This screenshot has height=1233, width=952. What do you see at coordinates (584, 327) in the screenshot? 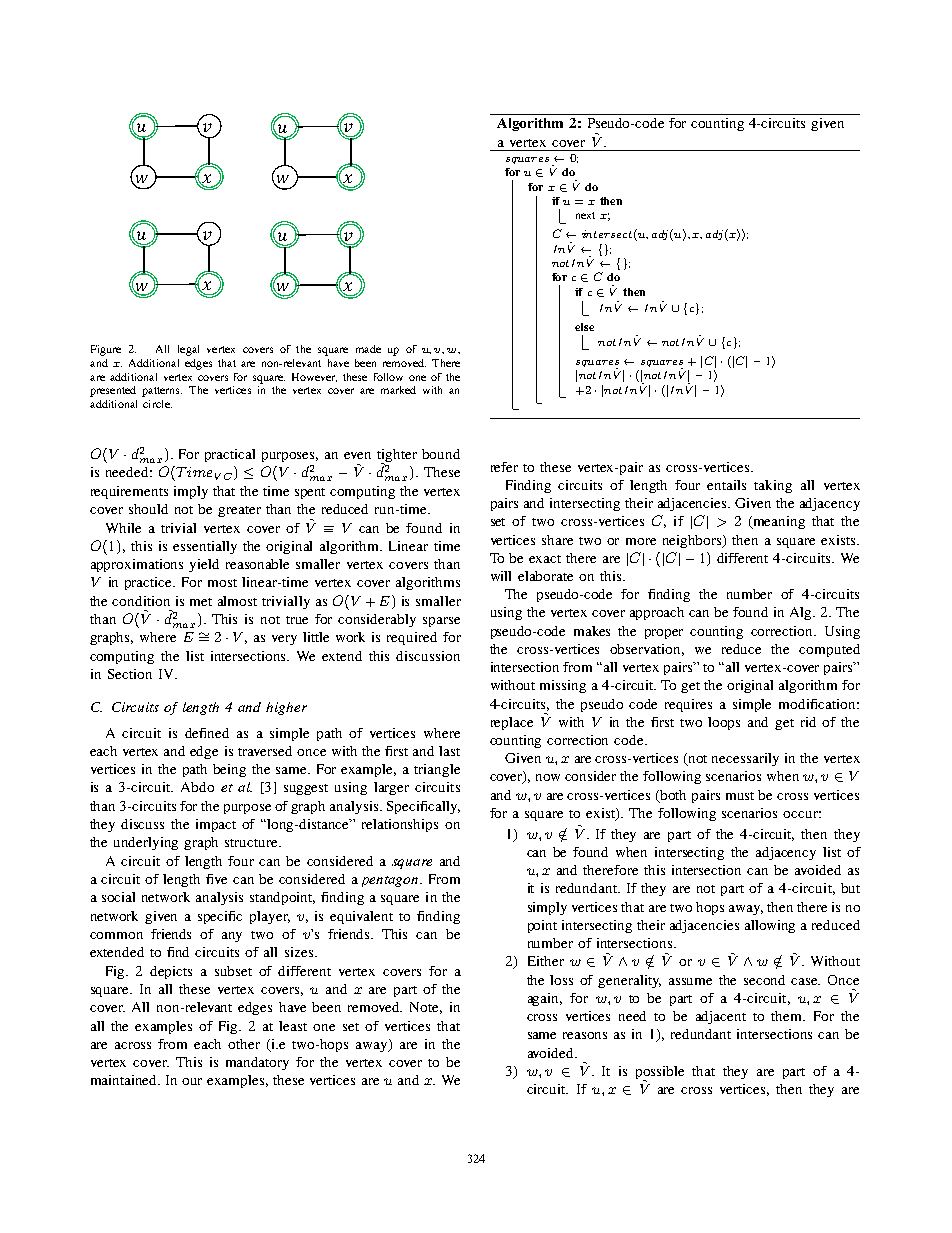
I see `else` at bounding box center [584, 327].
